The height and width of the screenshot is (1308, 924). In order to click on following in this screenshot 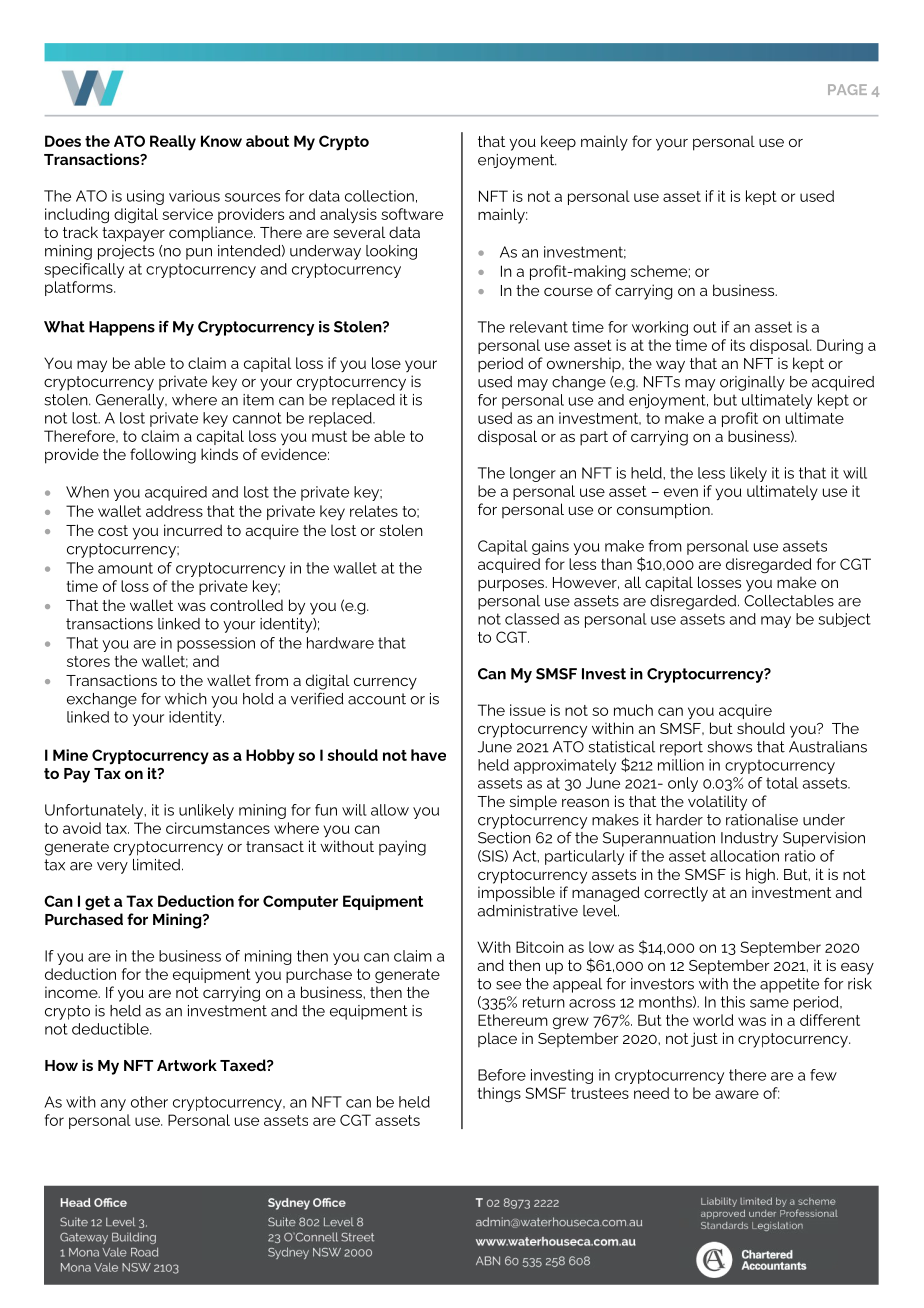, I will do `click(163, 456)`.
